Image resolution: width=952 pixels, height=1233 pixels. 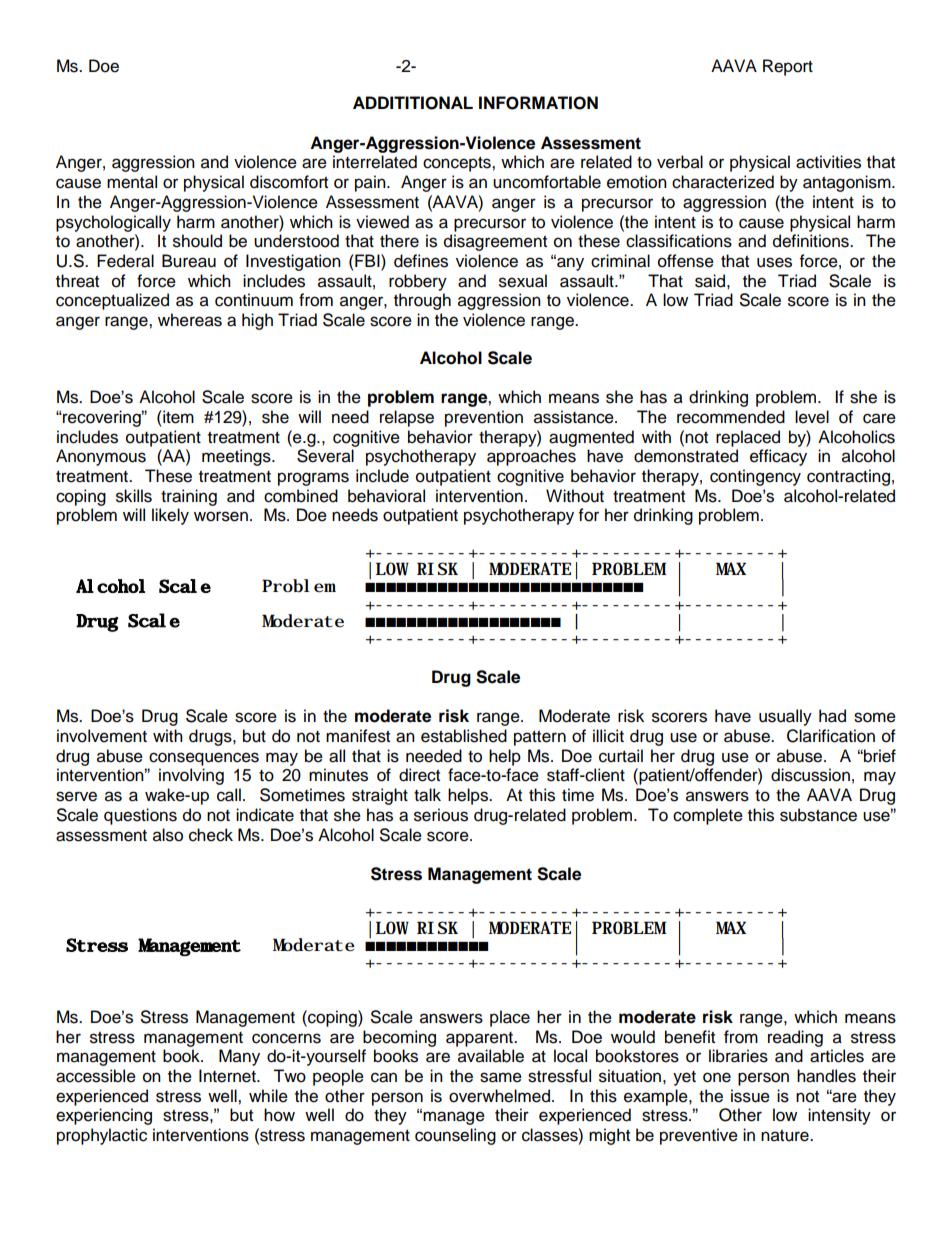 What do you see at coordinates (785, 717) in the screenshot?
I see `usually` at bounding box center [785, 717].
